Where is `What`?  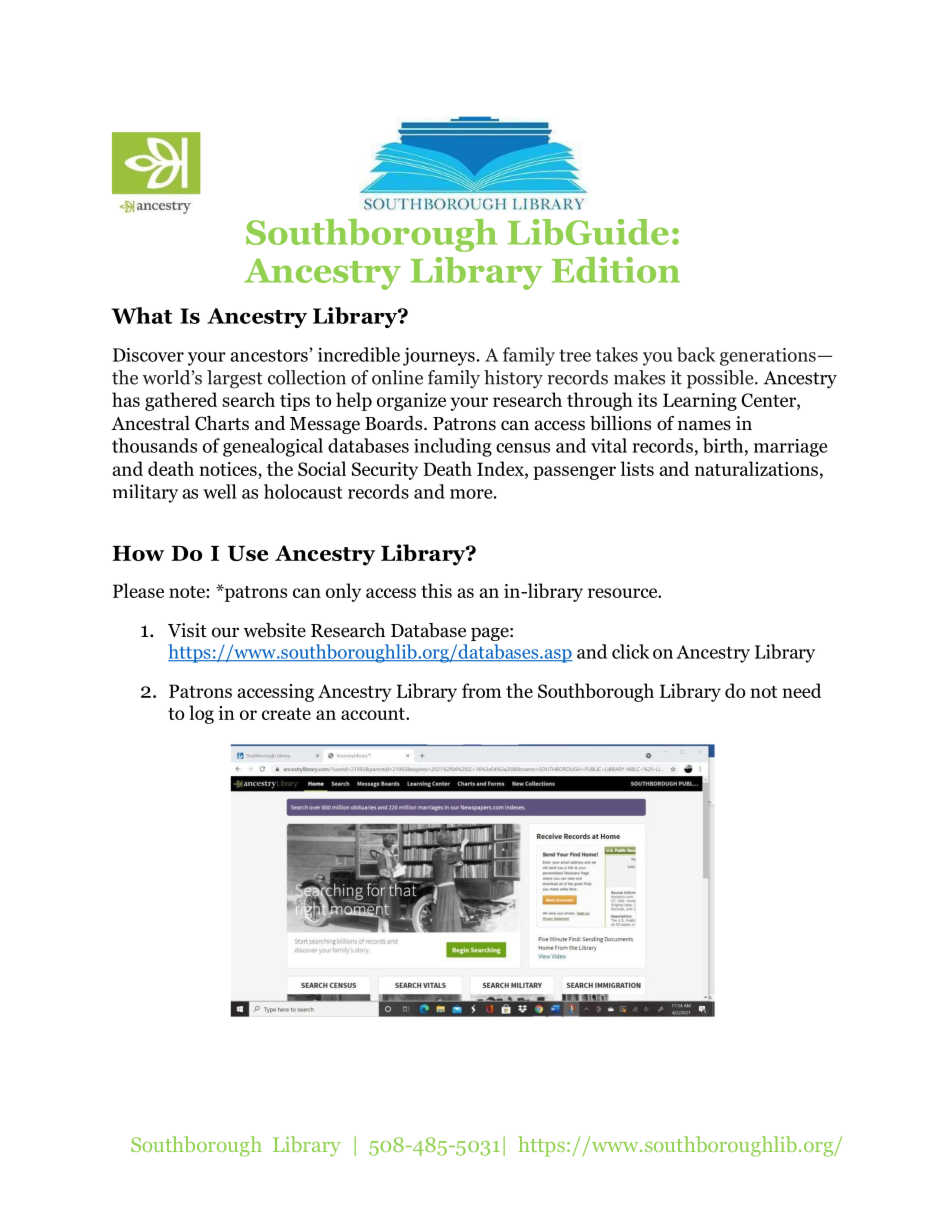
What is located at coordinates (141, 315).
